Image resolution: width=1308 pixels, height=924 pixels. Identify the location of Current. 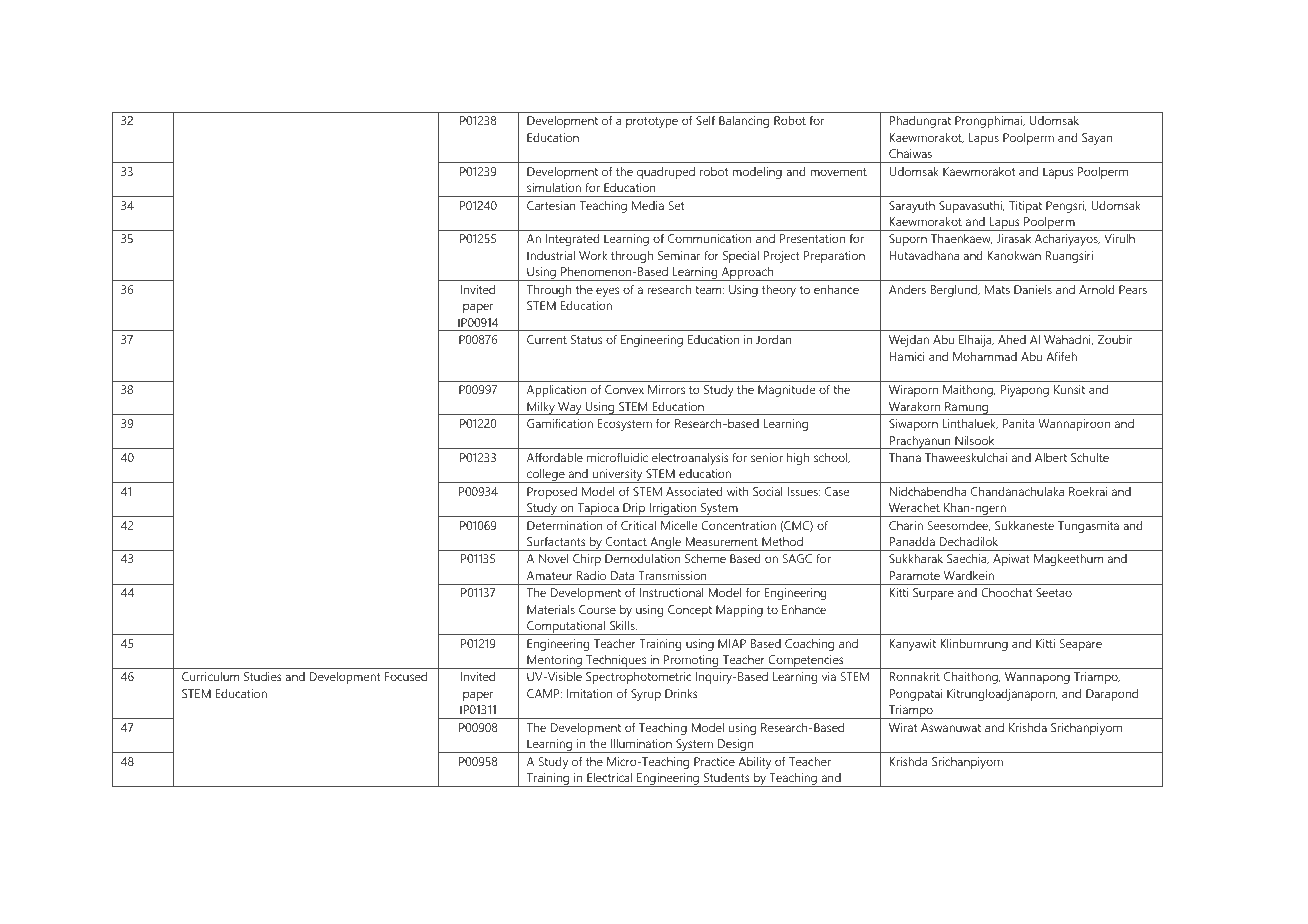
(547, 339).
